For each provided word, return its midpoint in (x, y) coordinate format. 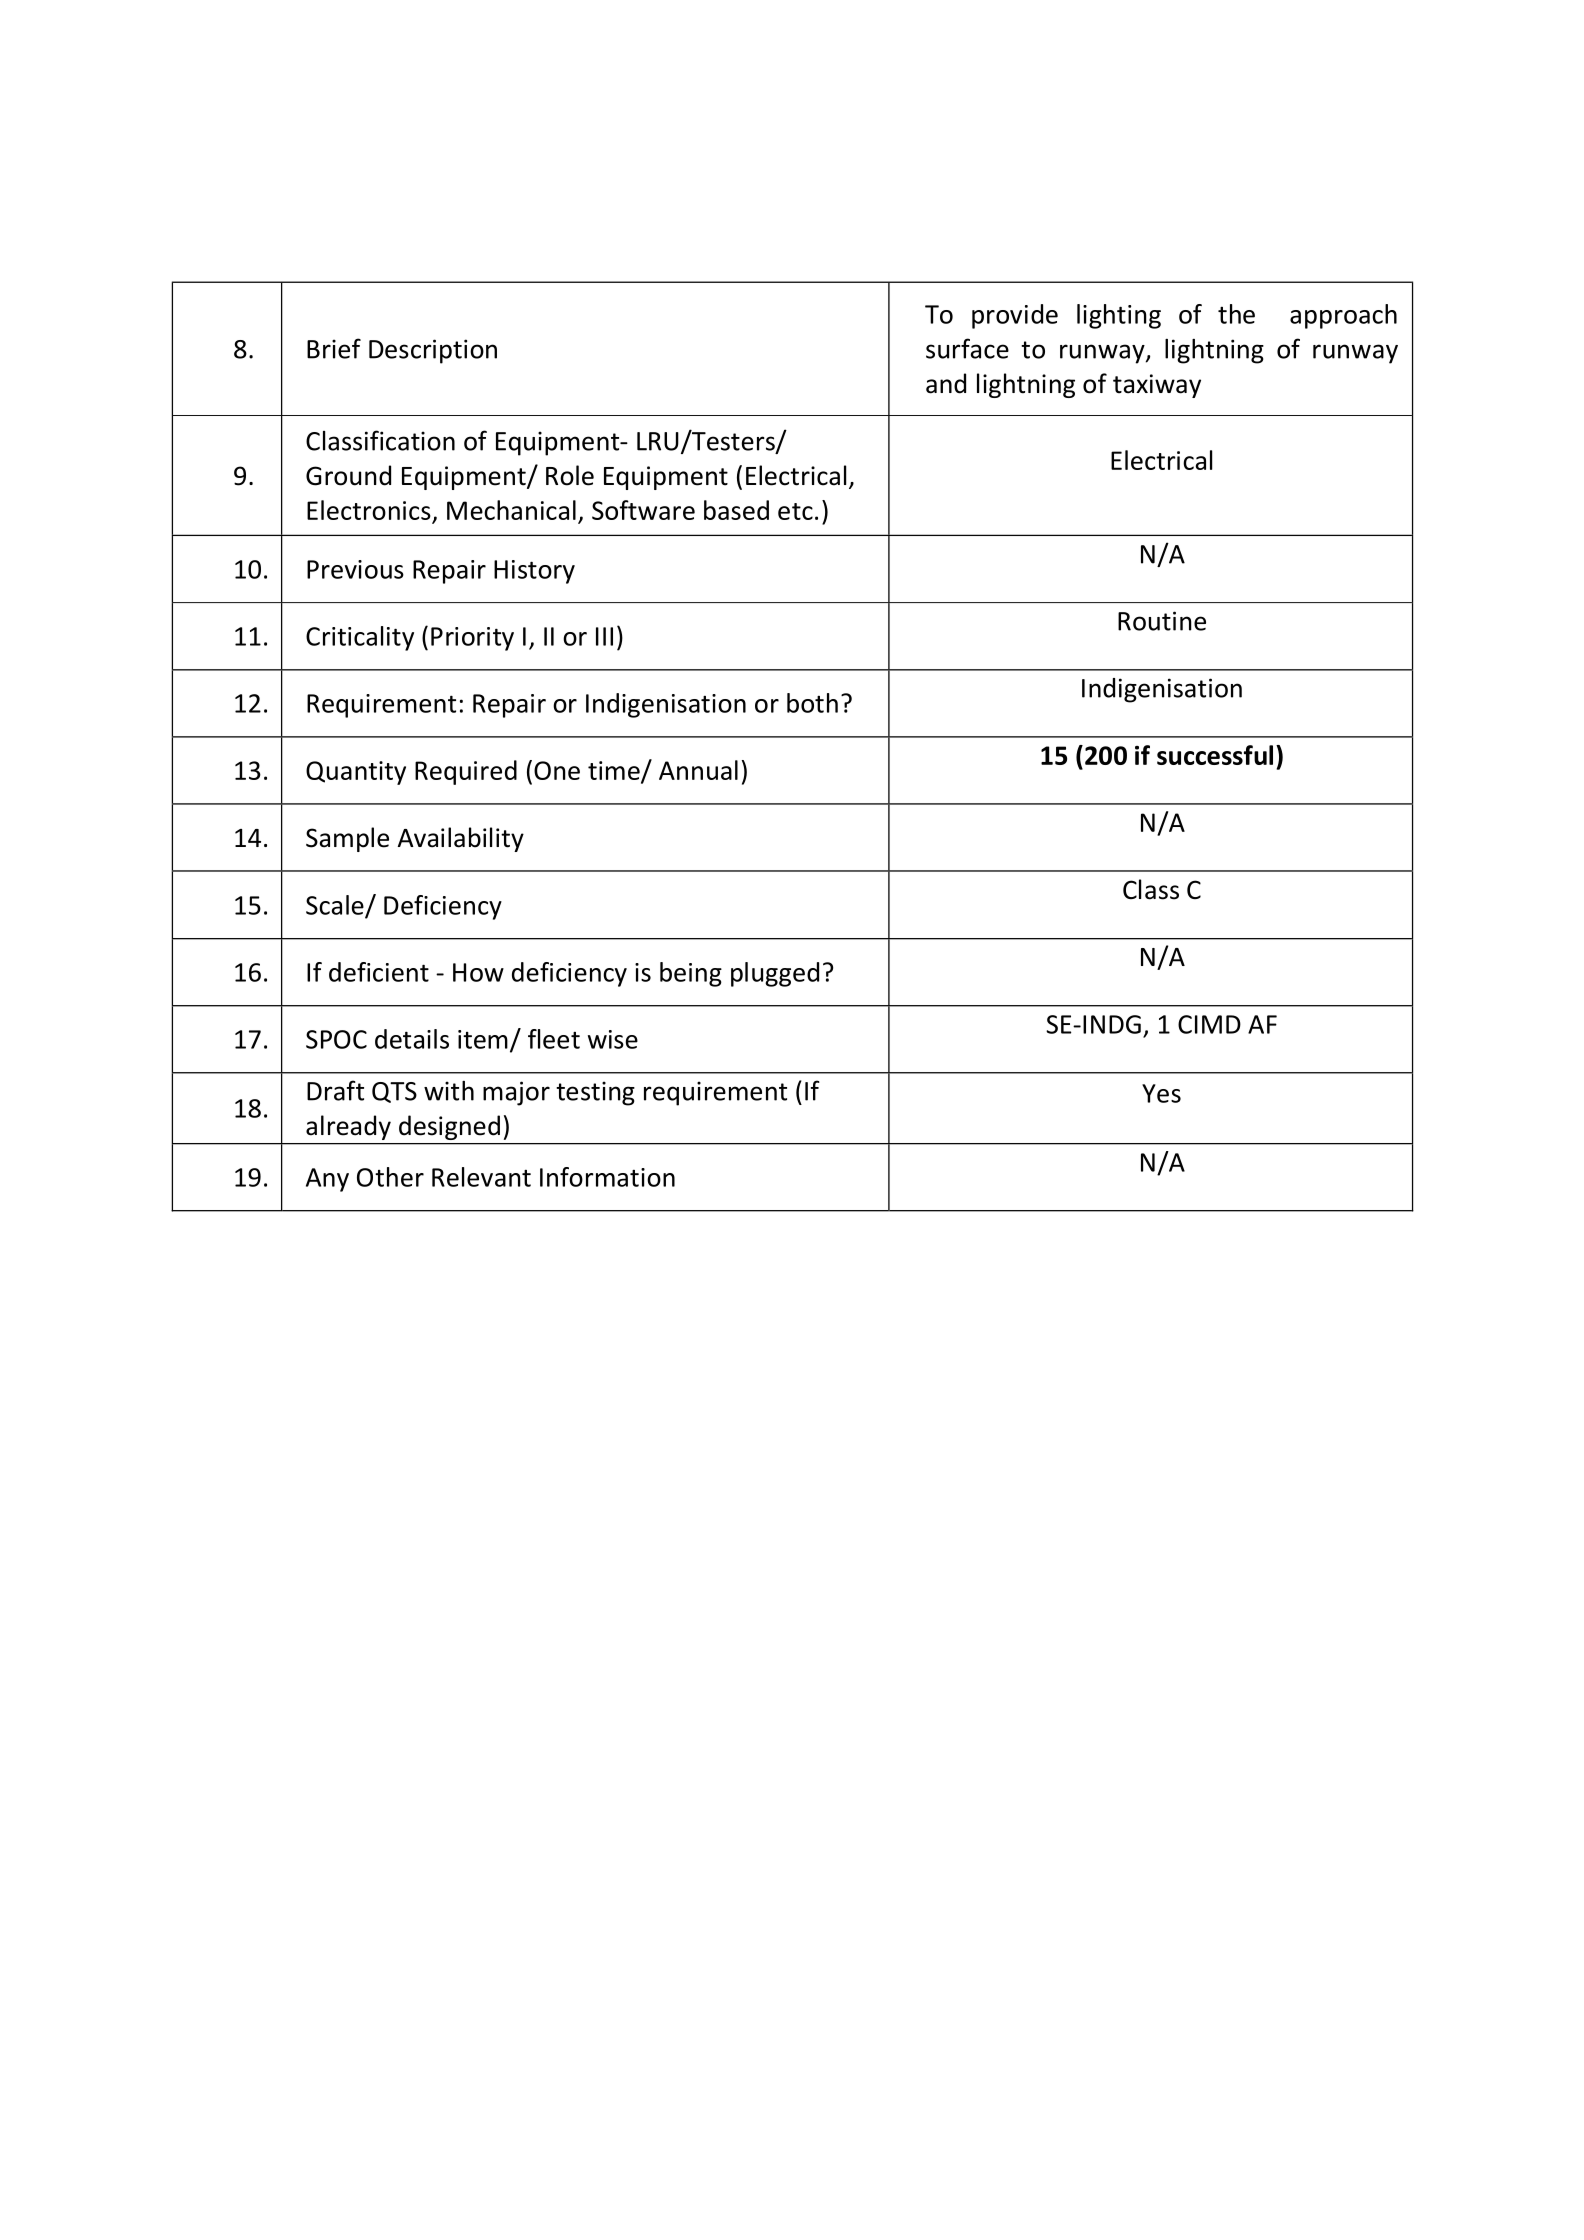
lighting (1119, 316)
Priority (472, 639)
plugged (775, 974)
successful (1215, 755)
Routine (1162, 621)
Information (607, 1177)
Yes (1161, 1093)
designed (449, 1127)
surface (967, 348)
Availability (461, 839)
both (812, 703)
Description (433, 351)
